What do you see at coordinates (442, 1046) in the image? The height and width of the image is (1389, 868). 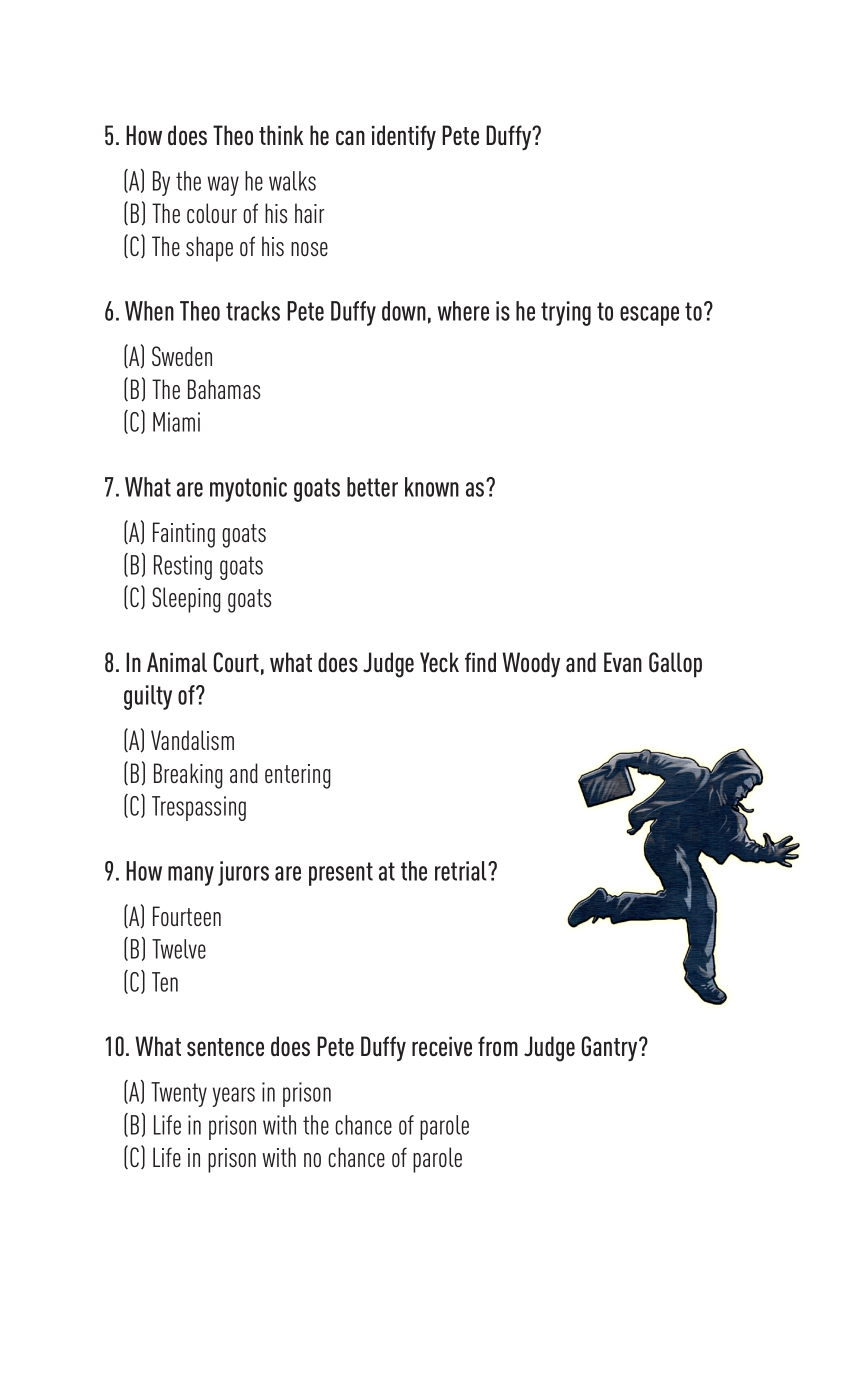 I see `receive` at bounding box center [442, 1046].
